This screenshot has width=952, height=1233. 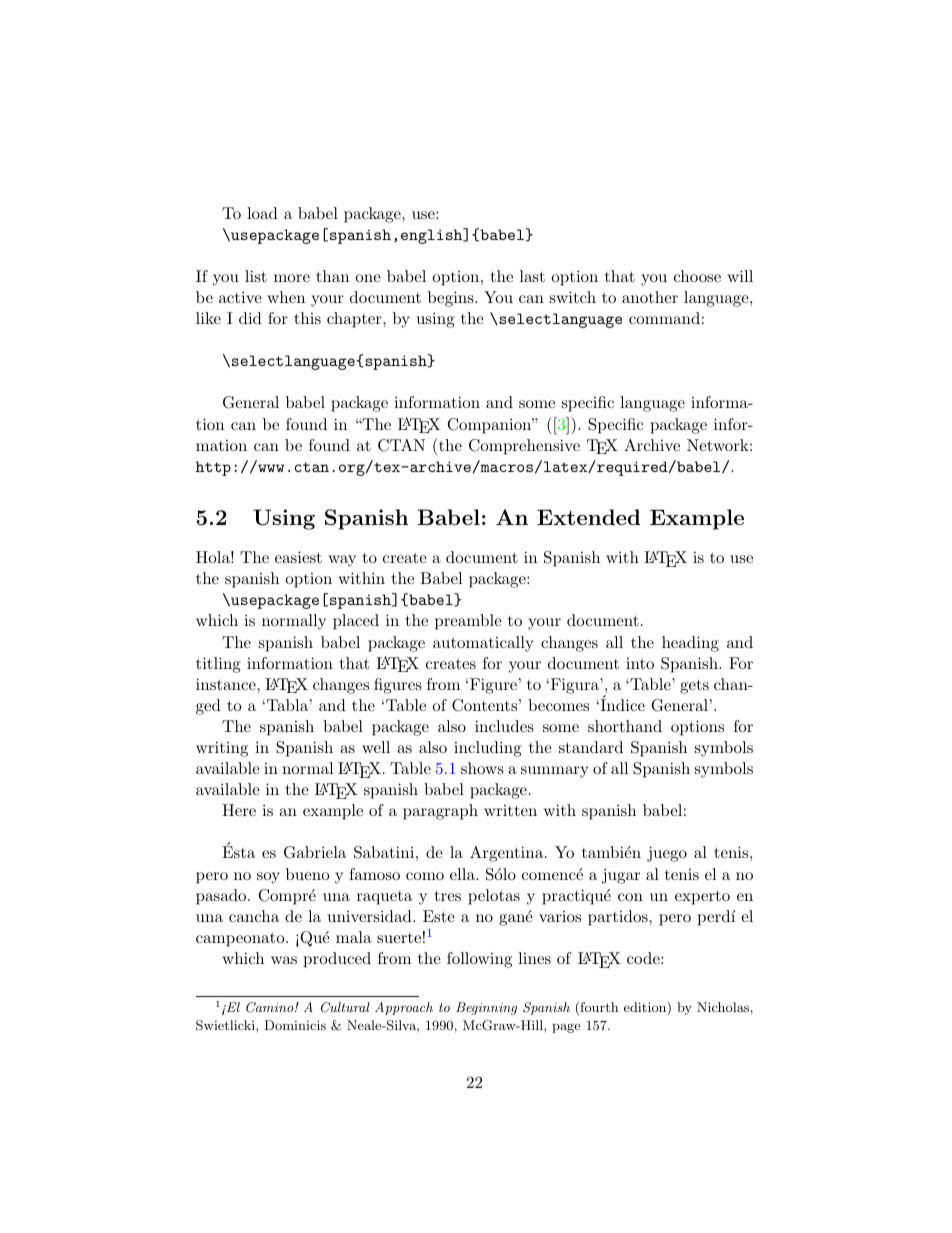 I want to click on last, so click(x=532, y=276).
